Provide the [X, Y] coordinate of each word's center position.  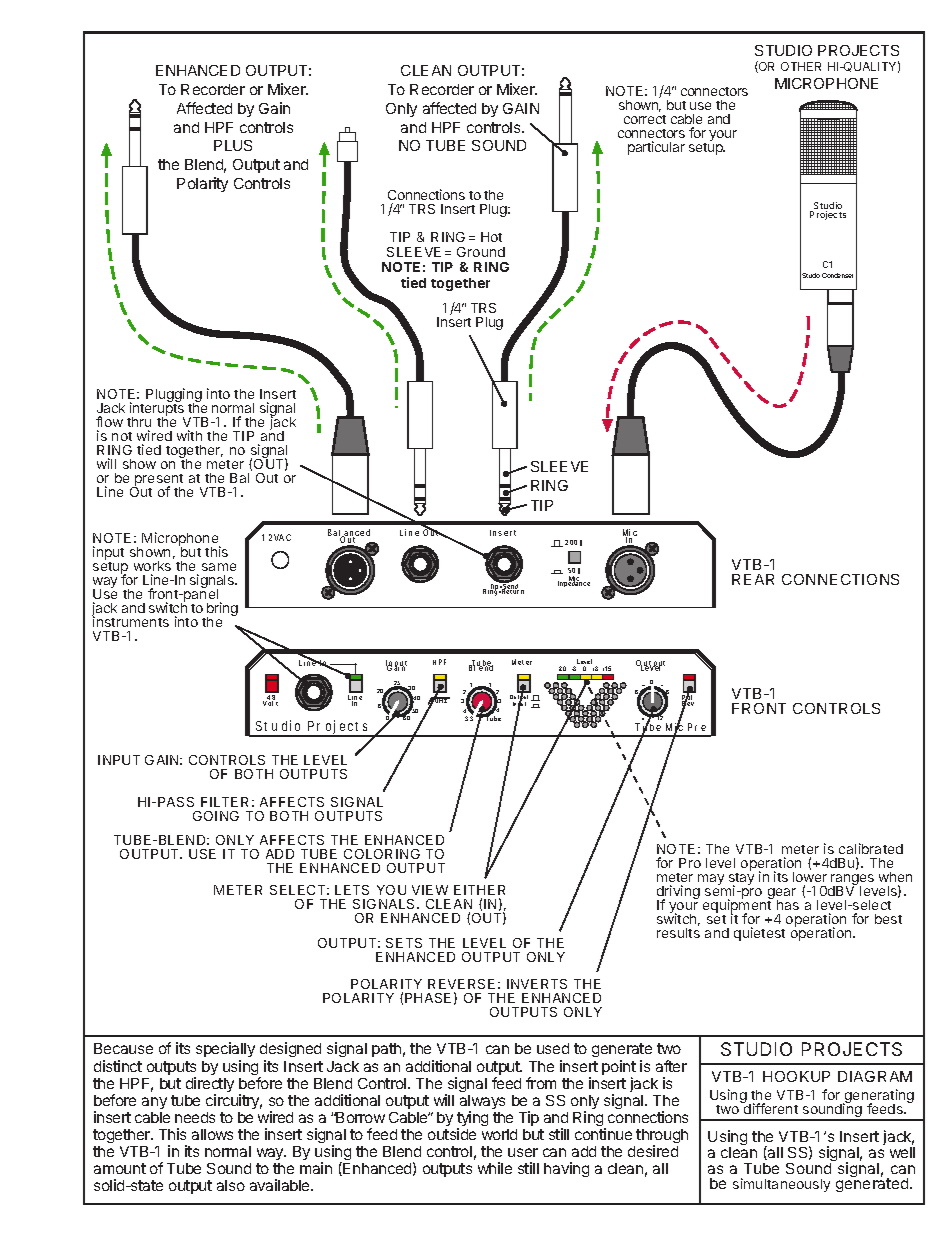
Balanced [349, 534]
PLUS [233, 145]
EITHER [479, 890]
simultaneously [781, 1185]
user [523, 1152]
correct [645, 119]
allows [212, 1134]
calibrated [871, 848]
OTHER [801, 66]
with [189, 435]
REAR [753, 579]
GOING [216, 816]
